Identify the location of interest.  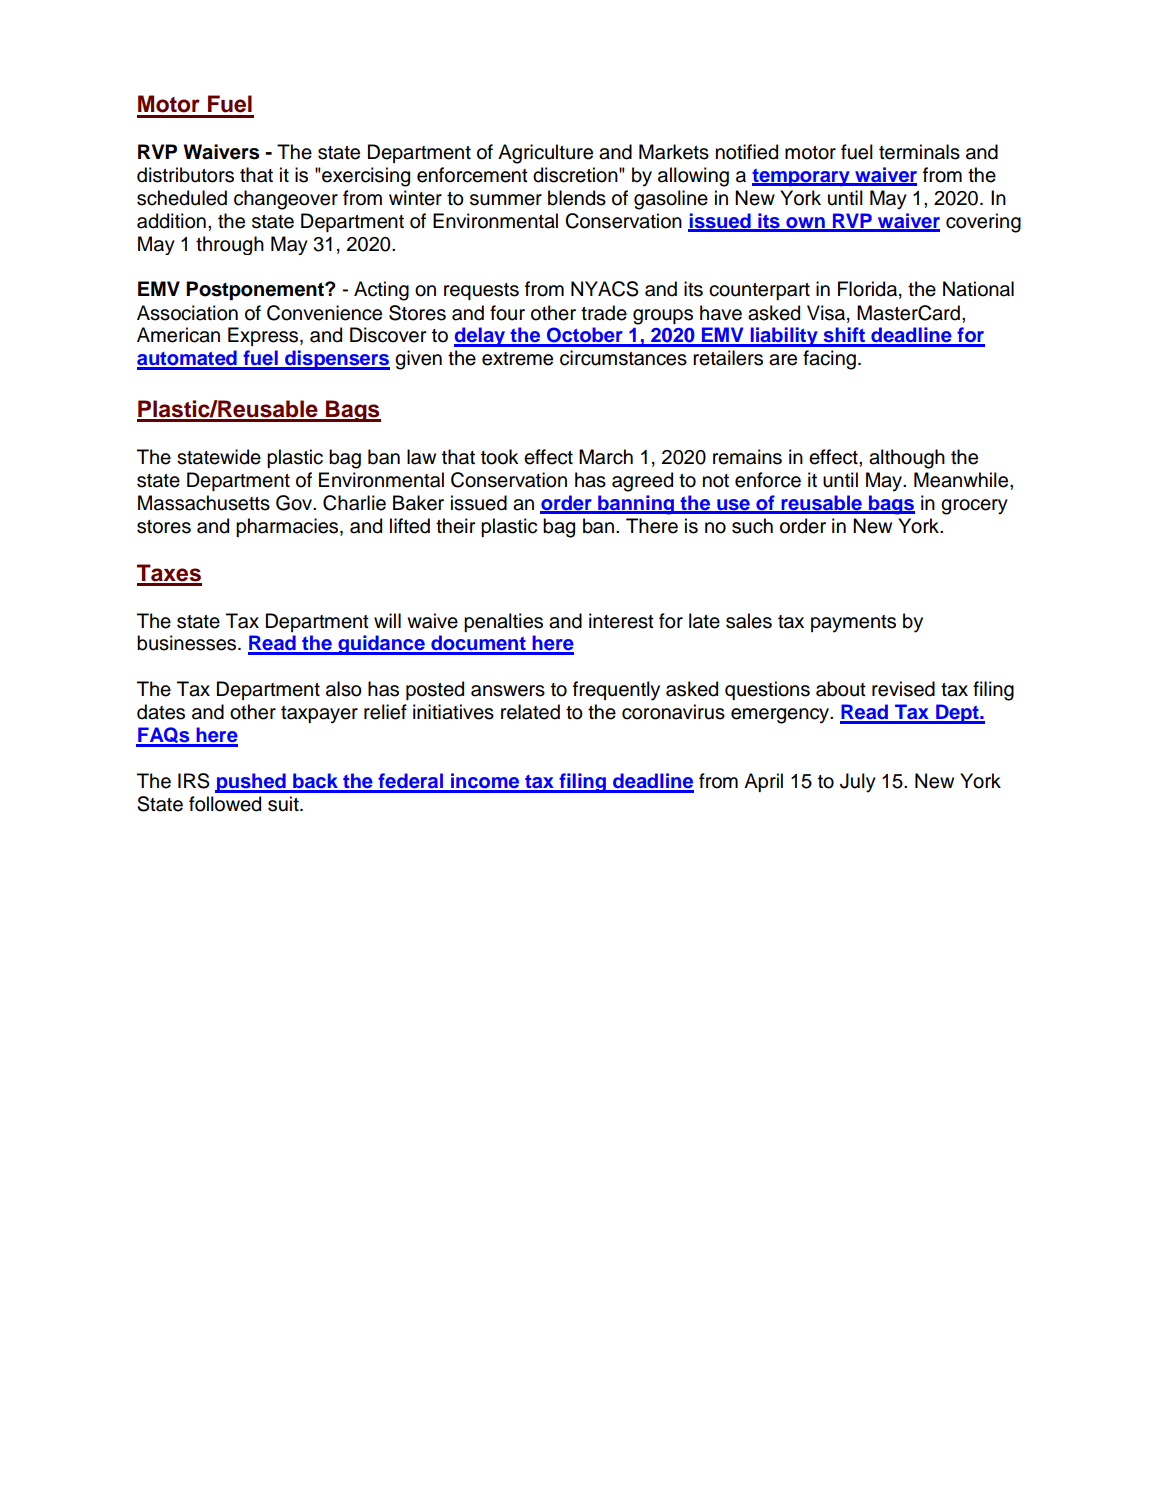
(621, 621).
